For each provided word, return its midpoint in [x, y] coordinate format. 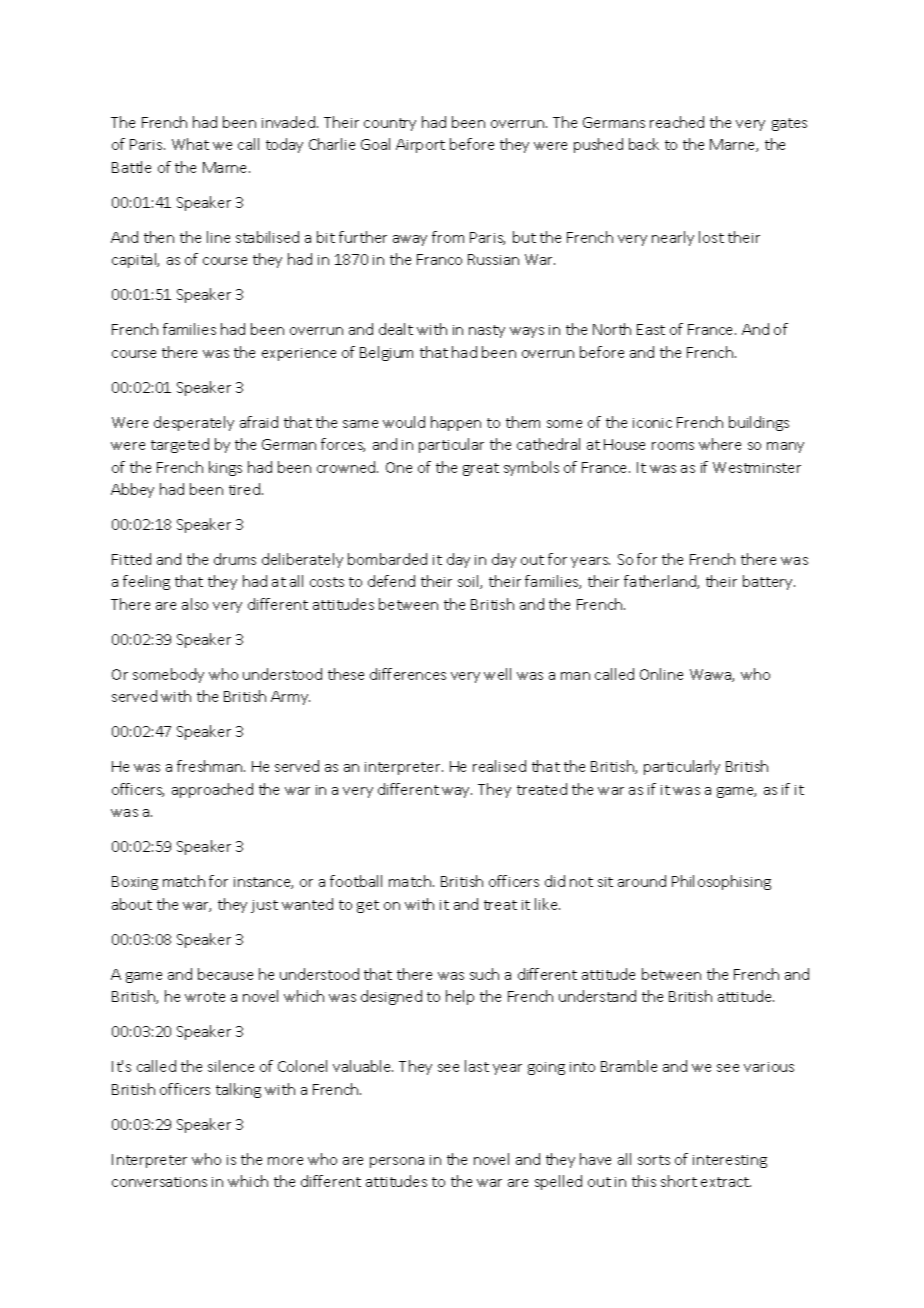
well [497, 674]
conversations [159, 1182]
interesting [730, 1161]
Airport [420, 146]
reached [677, 122]
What [190, 144]
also [195, 604]
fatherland [661, 582]
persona [397, 1162]
